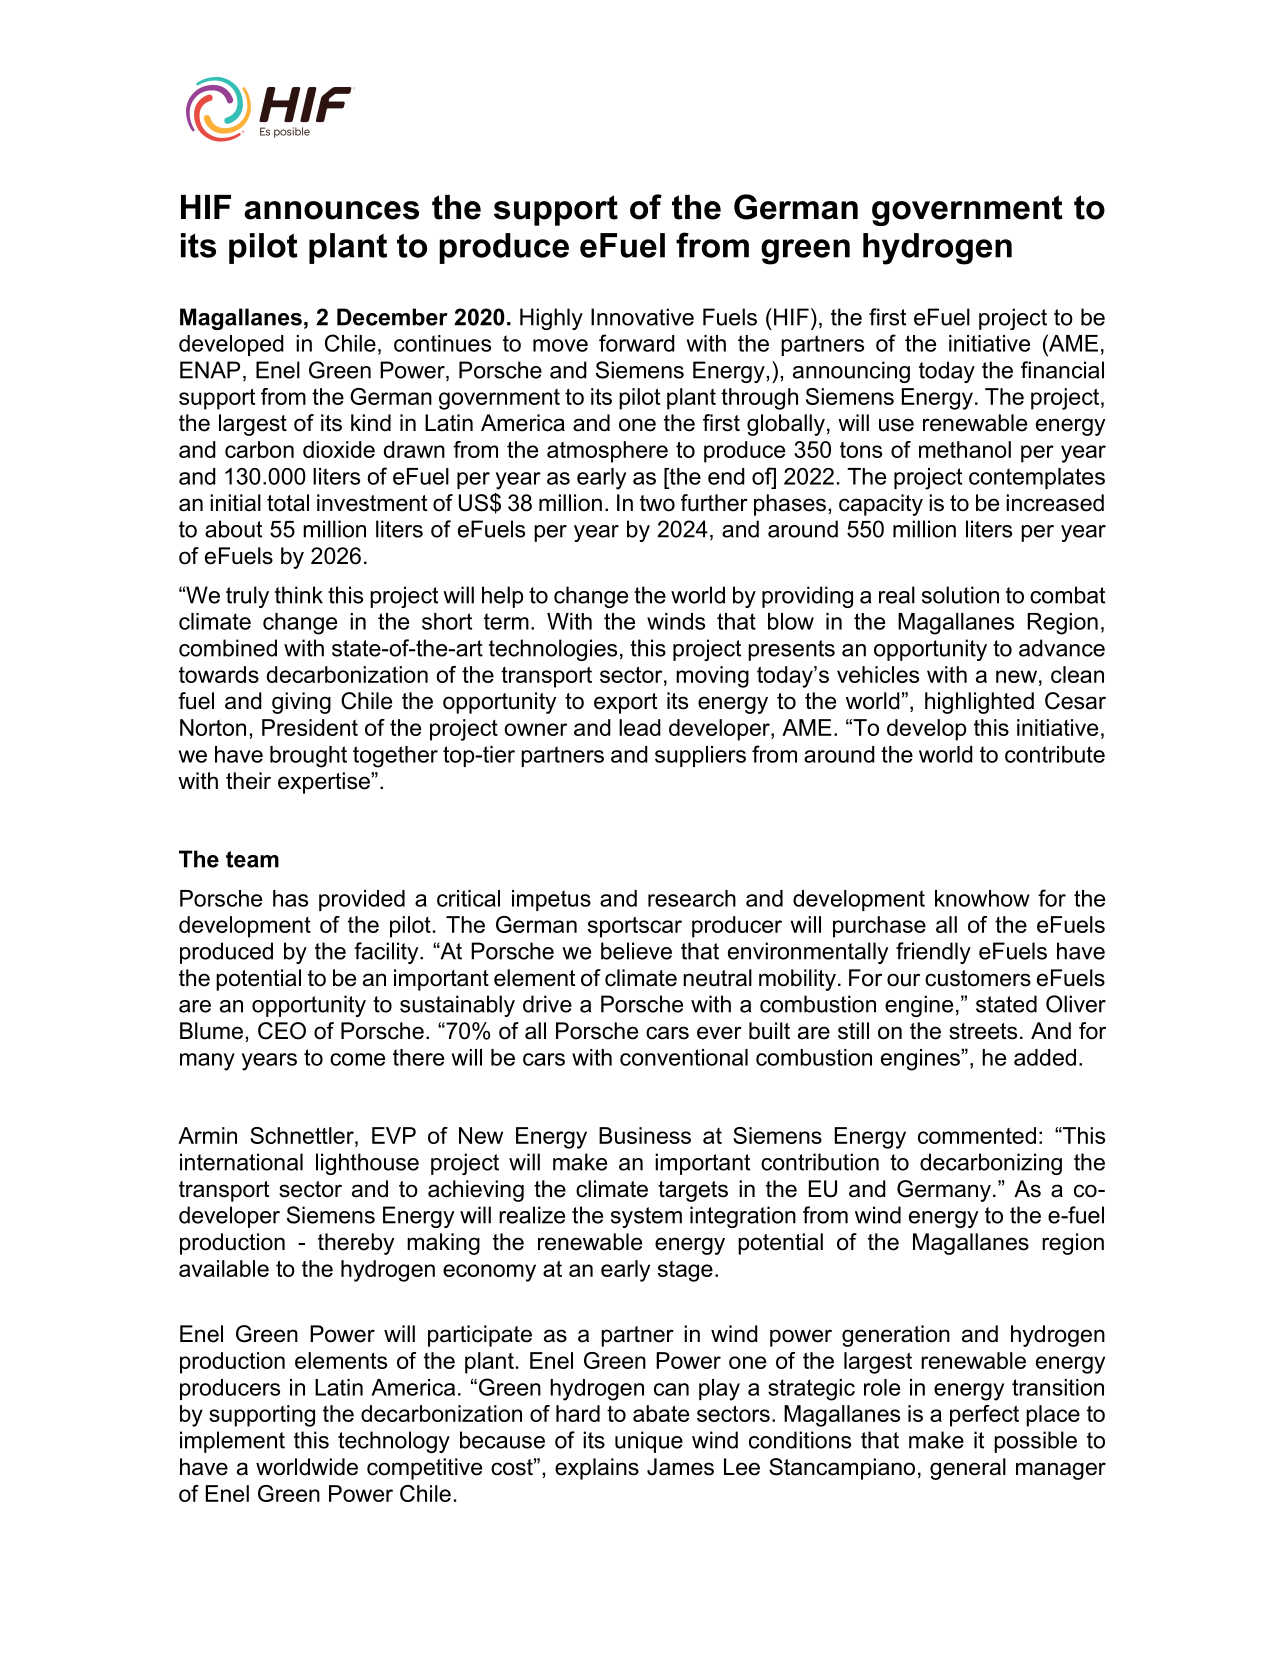  I want to click on team, so click(252, 859).
